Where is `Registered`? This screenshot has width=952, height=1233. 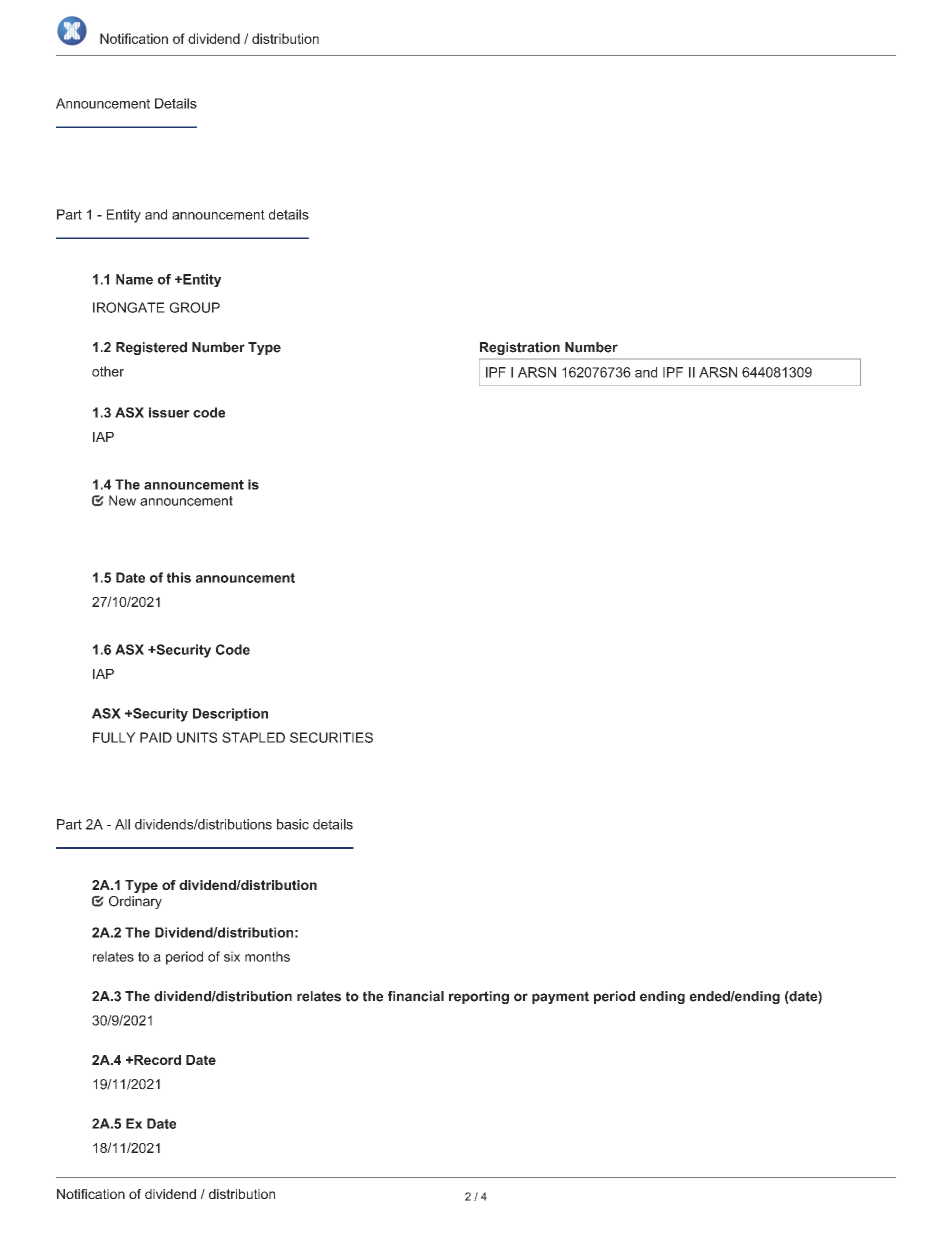
Registered is located at coordinates (151, 348).
